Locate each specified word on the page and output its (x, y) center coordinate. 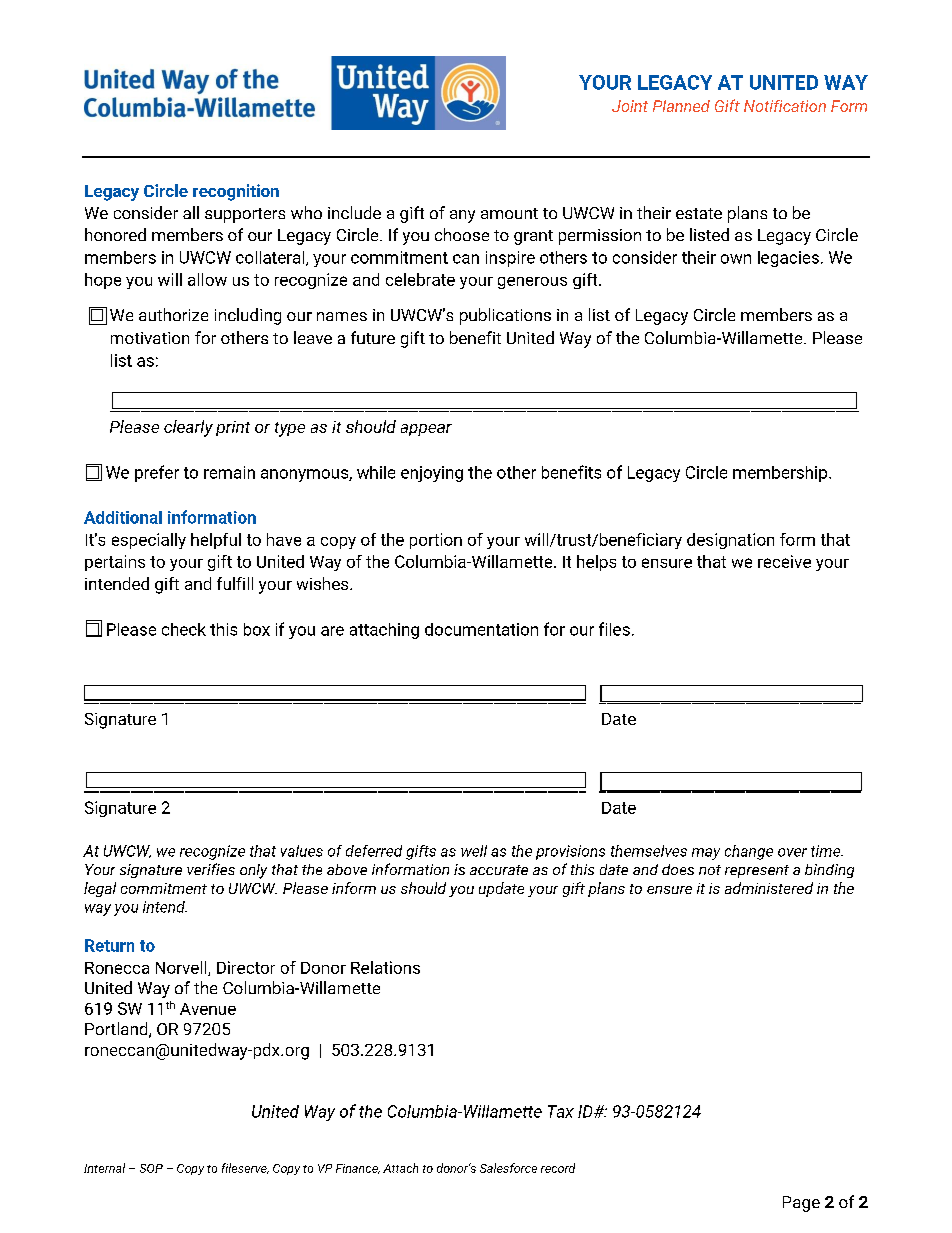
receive (784, 561)
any (462, 216)
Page (801, 1204)
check (184, 629)
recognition (236, 192)
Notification (785, 106)
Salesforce (508, 1168)
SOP (151, 1168)
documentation (481, 629)
